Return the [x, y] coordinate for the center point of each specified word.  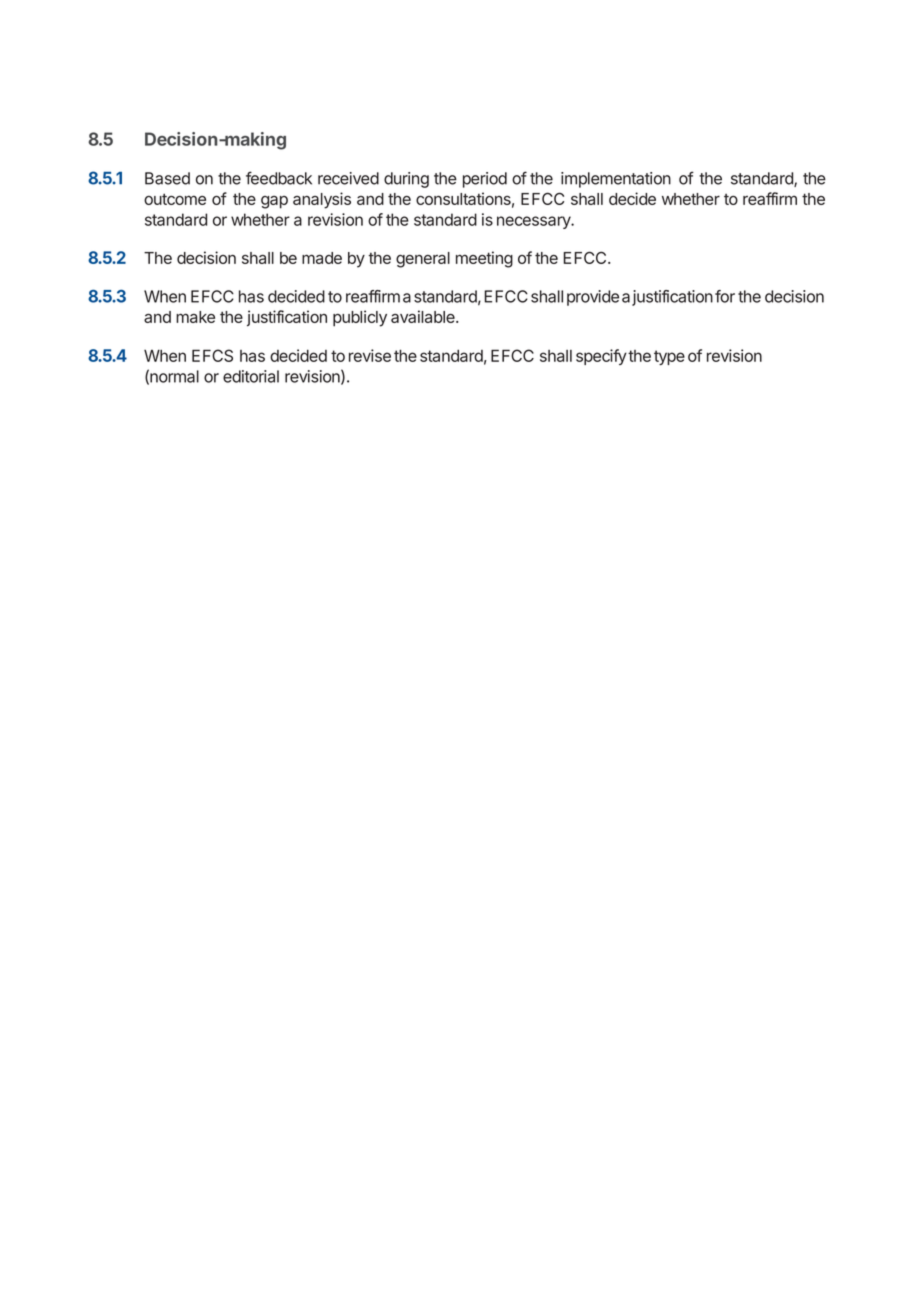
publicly [360, 318]
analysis [322, 200]
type [669, 357]
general [423, 260]
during [406, 180]
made [322, 258]
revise [370, 355]
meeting [484, 259]
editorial [251, 376]
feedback [279, 178]
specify [601, 357]
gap [274, 202]
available [424, 316]
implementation [616, 180]
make [195, 317]
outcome [175, 199]
